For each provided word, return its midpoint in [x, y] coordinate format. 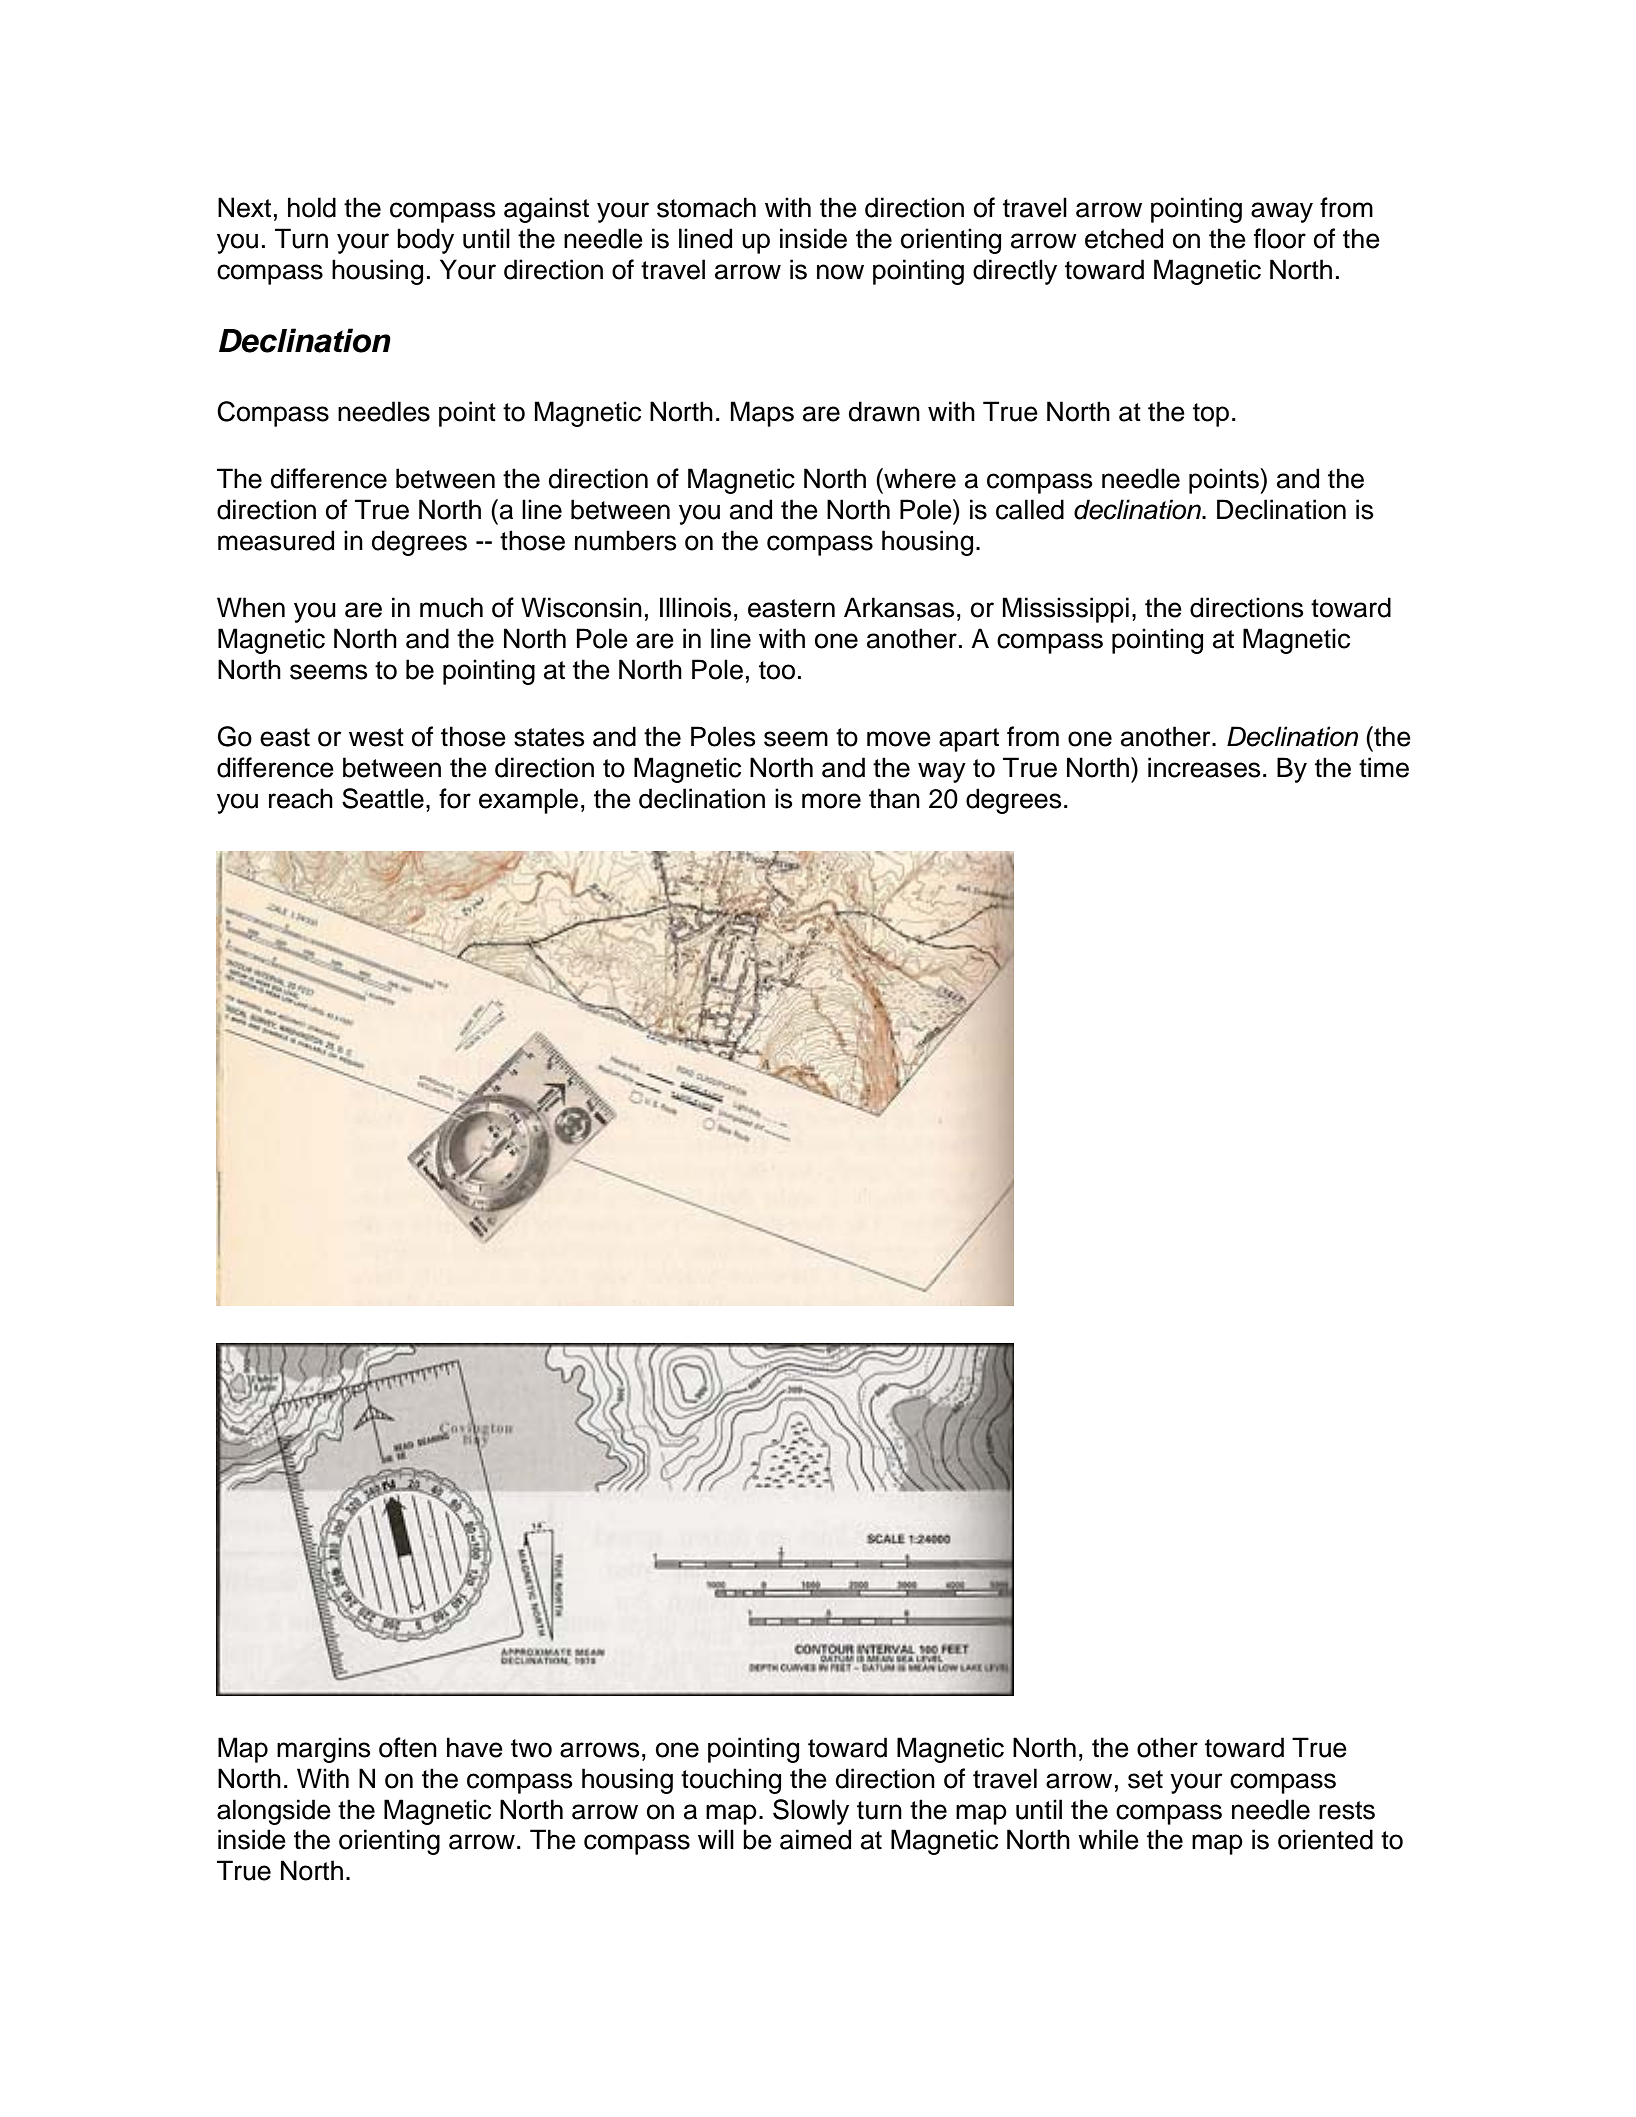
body [425, 241]
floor [1280, 238]
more [831, 801]
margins [323, 1750]
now [840, 272]
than [894, 798]
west [376, 737]
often [408, 1747]
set [1145, 1779]
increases [1204, 767]
